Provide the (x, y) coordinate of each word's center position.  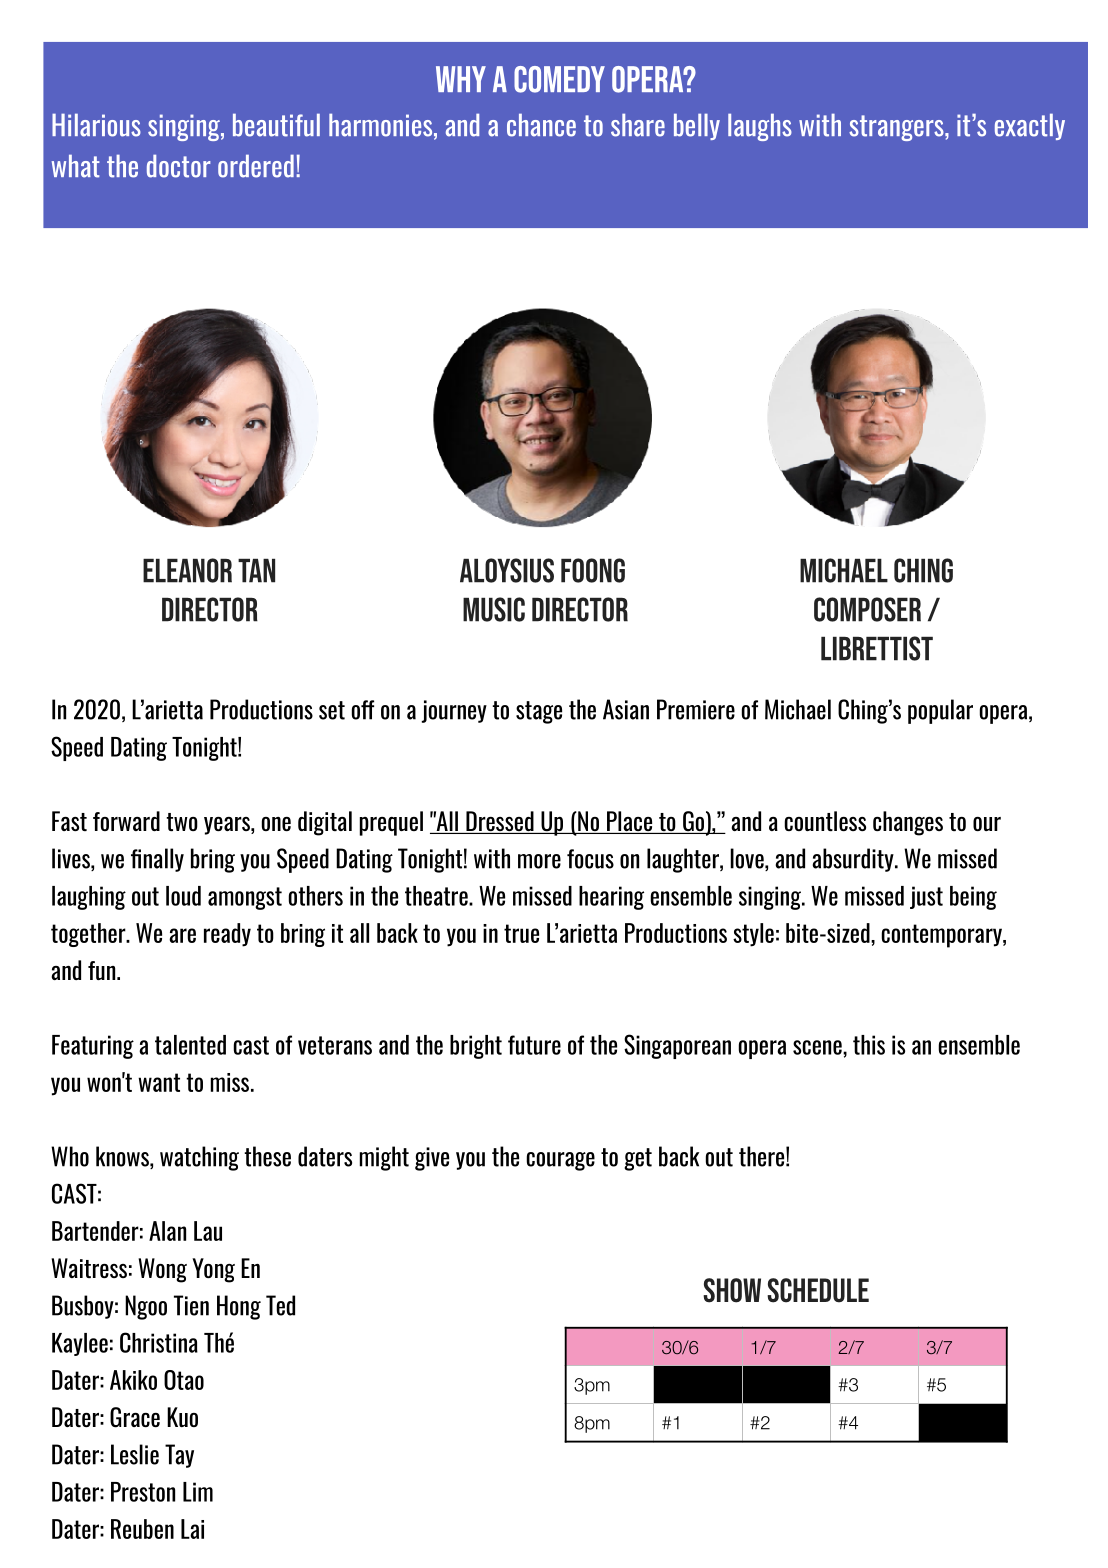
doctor (179, 166)
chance (541, 125)
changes (908, 823)
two (182, 822)
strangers (897, 128)
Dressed (500, 822)
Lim (198, 1492)
